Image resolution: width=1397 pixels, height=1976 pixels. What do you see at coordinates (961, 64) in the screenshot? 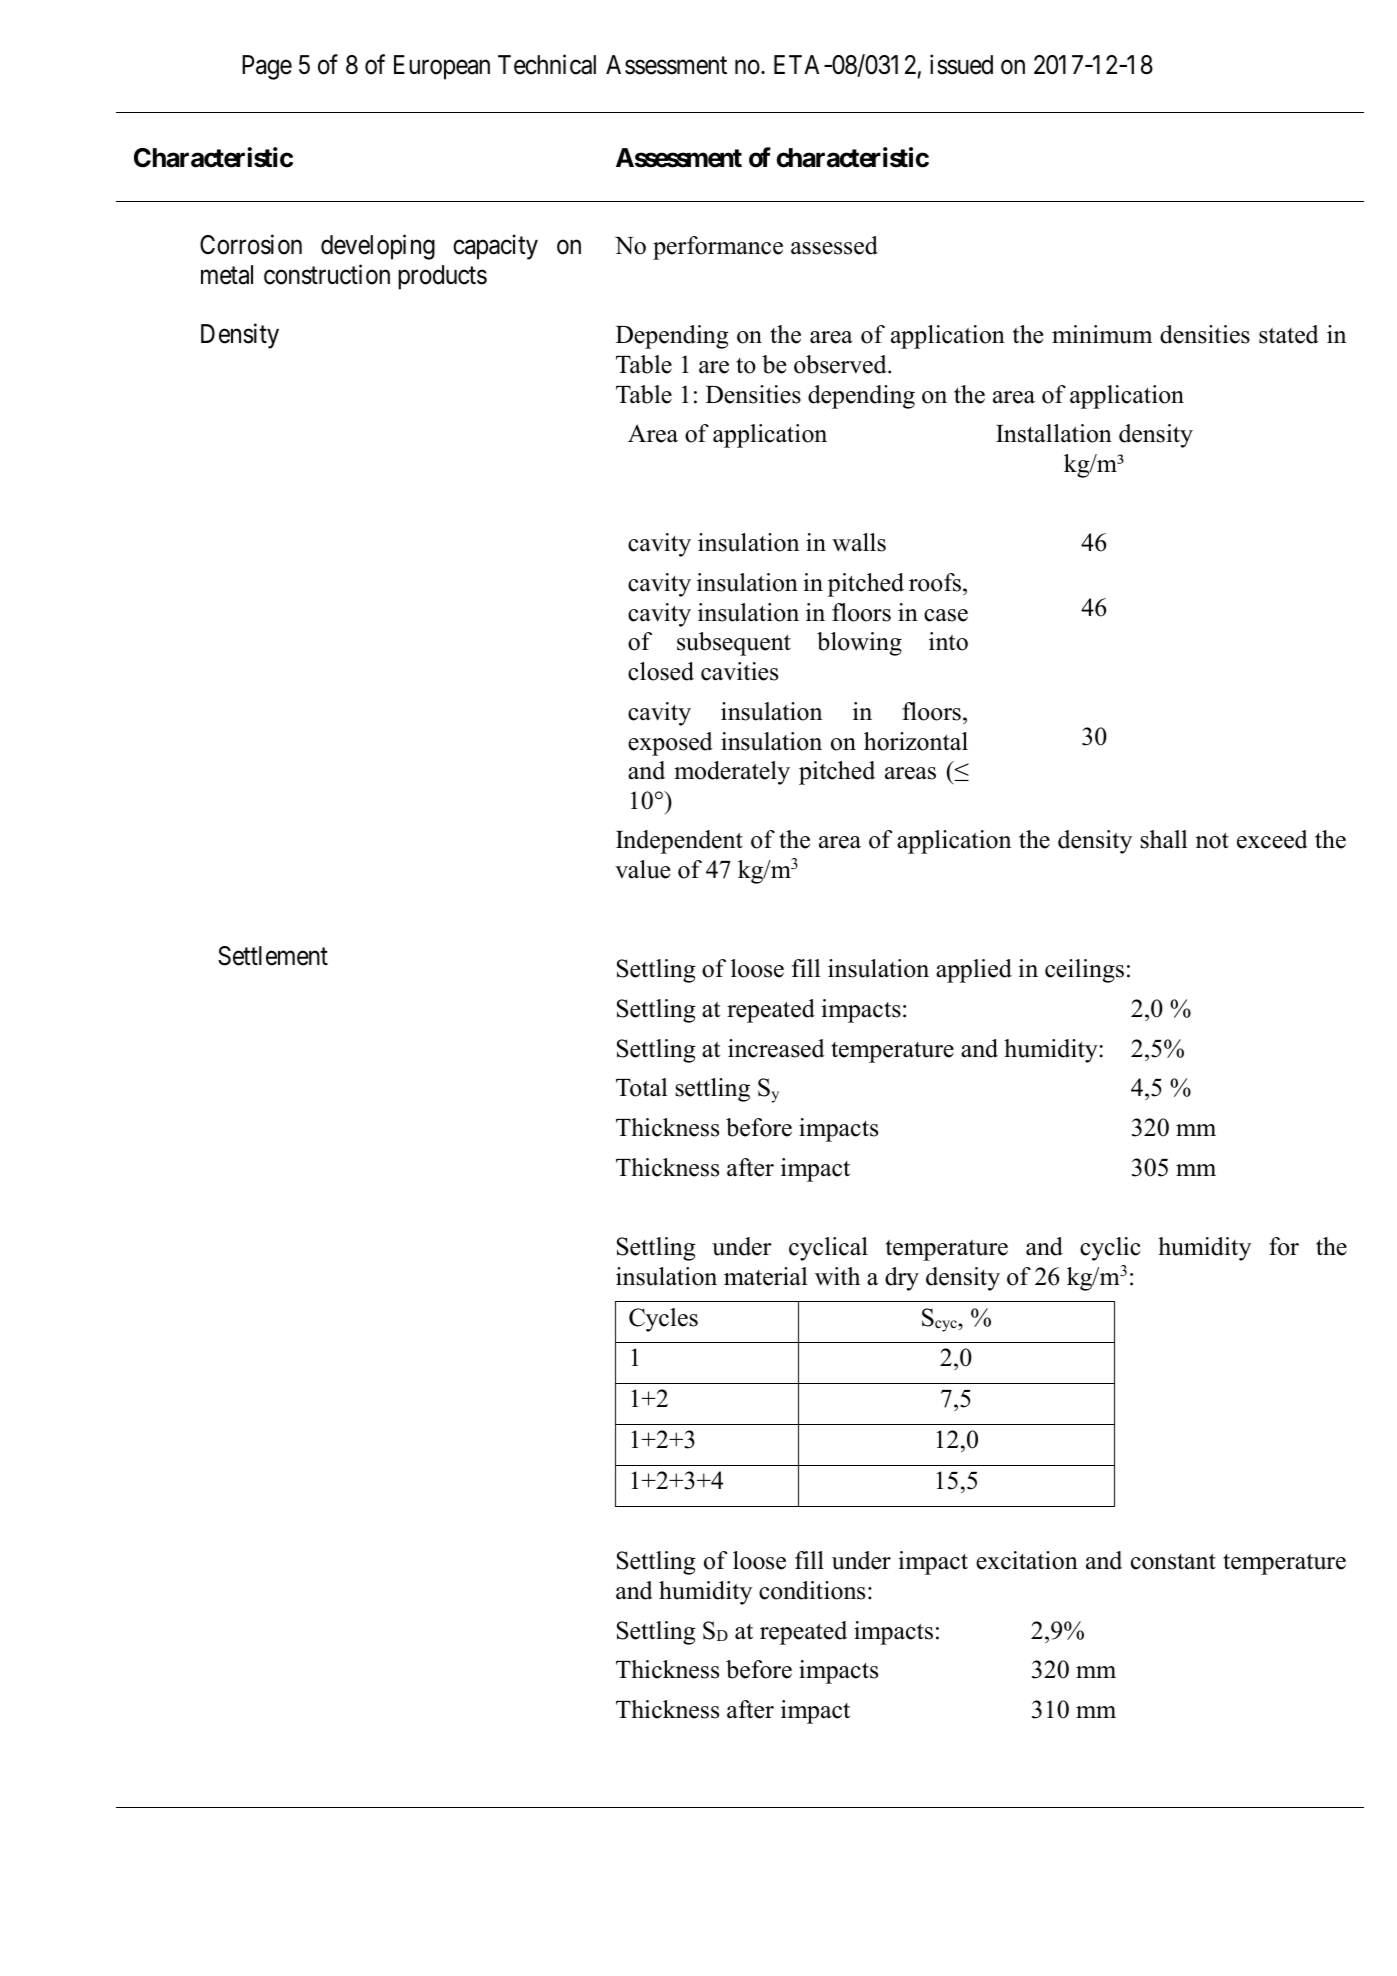
I see `issued` at bounding box center [961, 64].
